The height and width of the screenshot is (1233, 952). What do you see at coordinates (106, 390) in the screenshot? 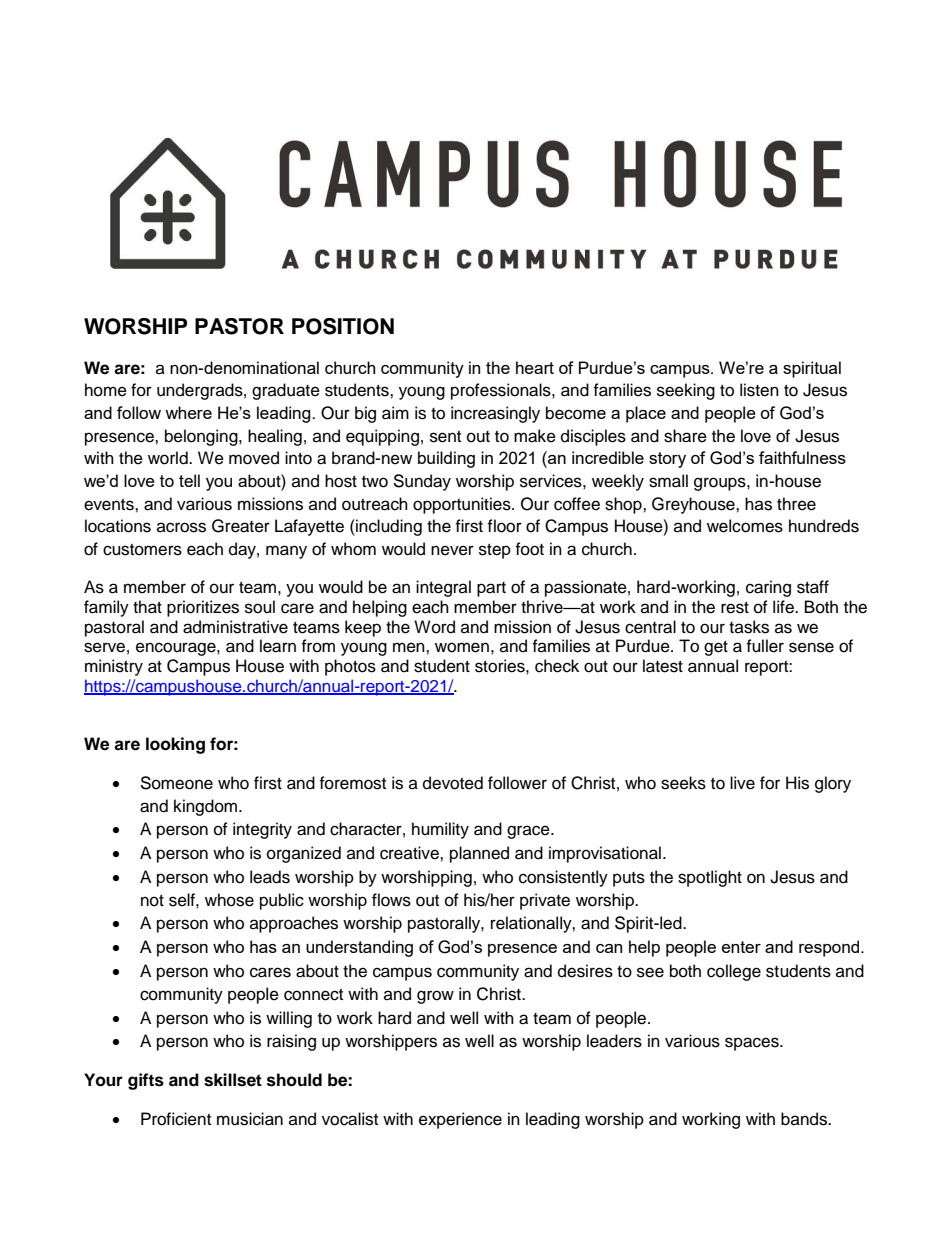
I see `home` at bounding box center [106, 390].
